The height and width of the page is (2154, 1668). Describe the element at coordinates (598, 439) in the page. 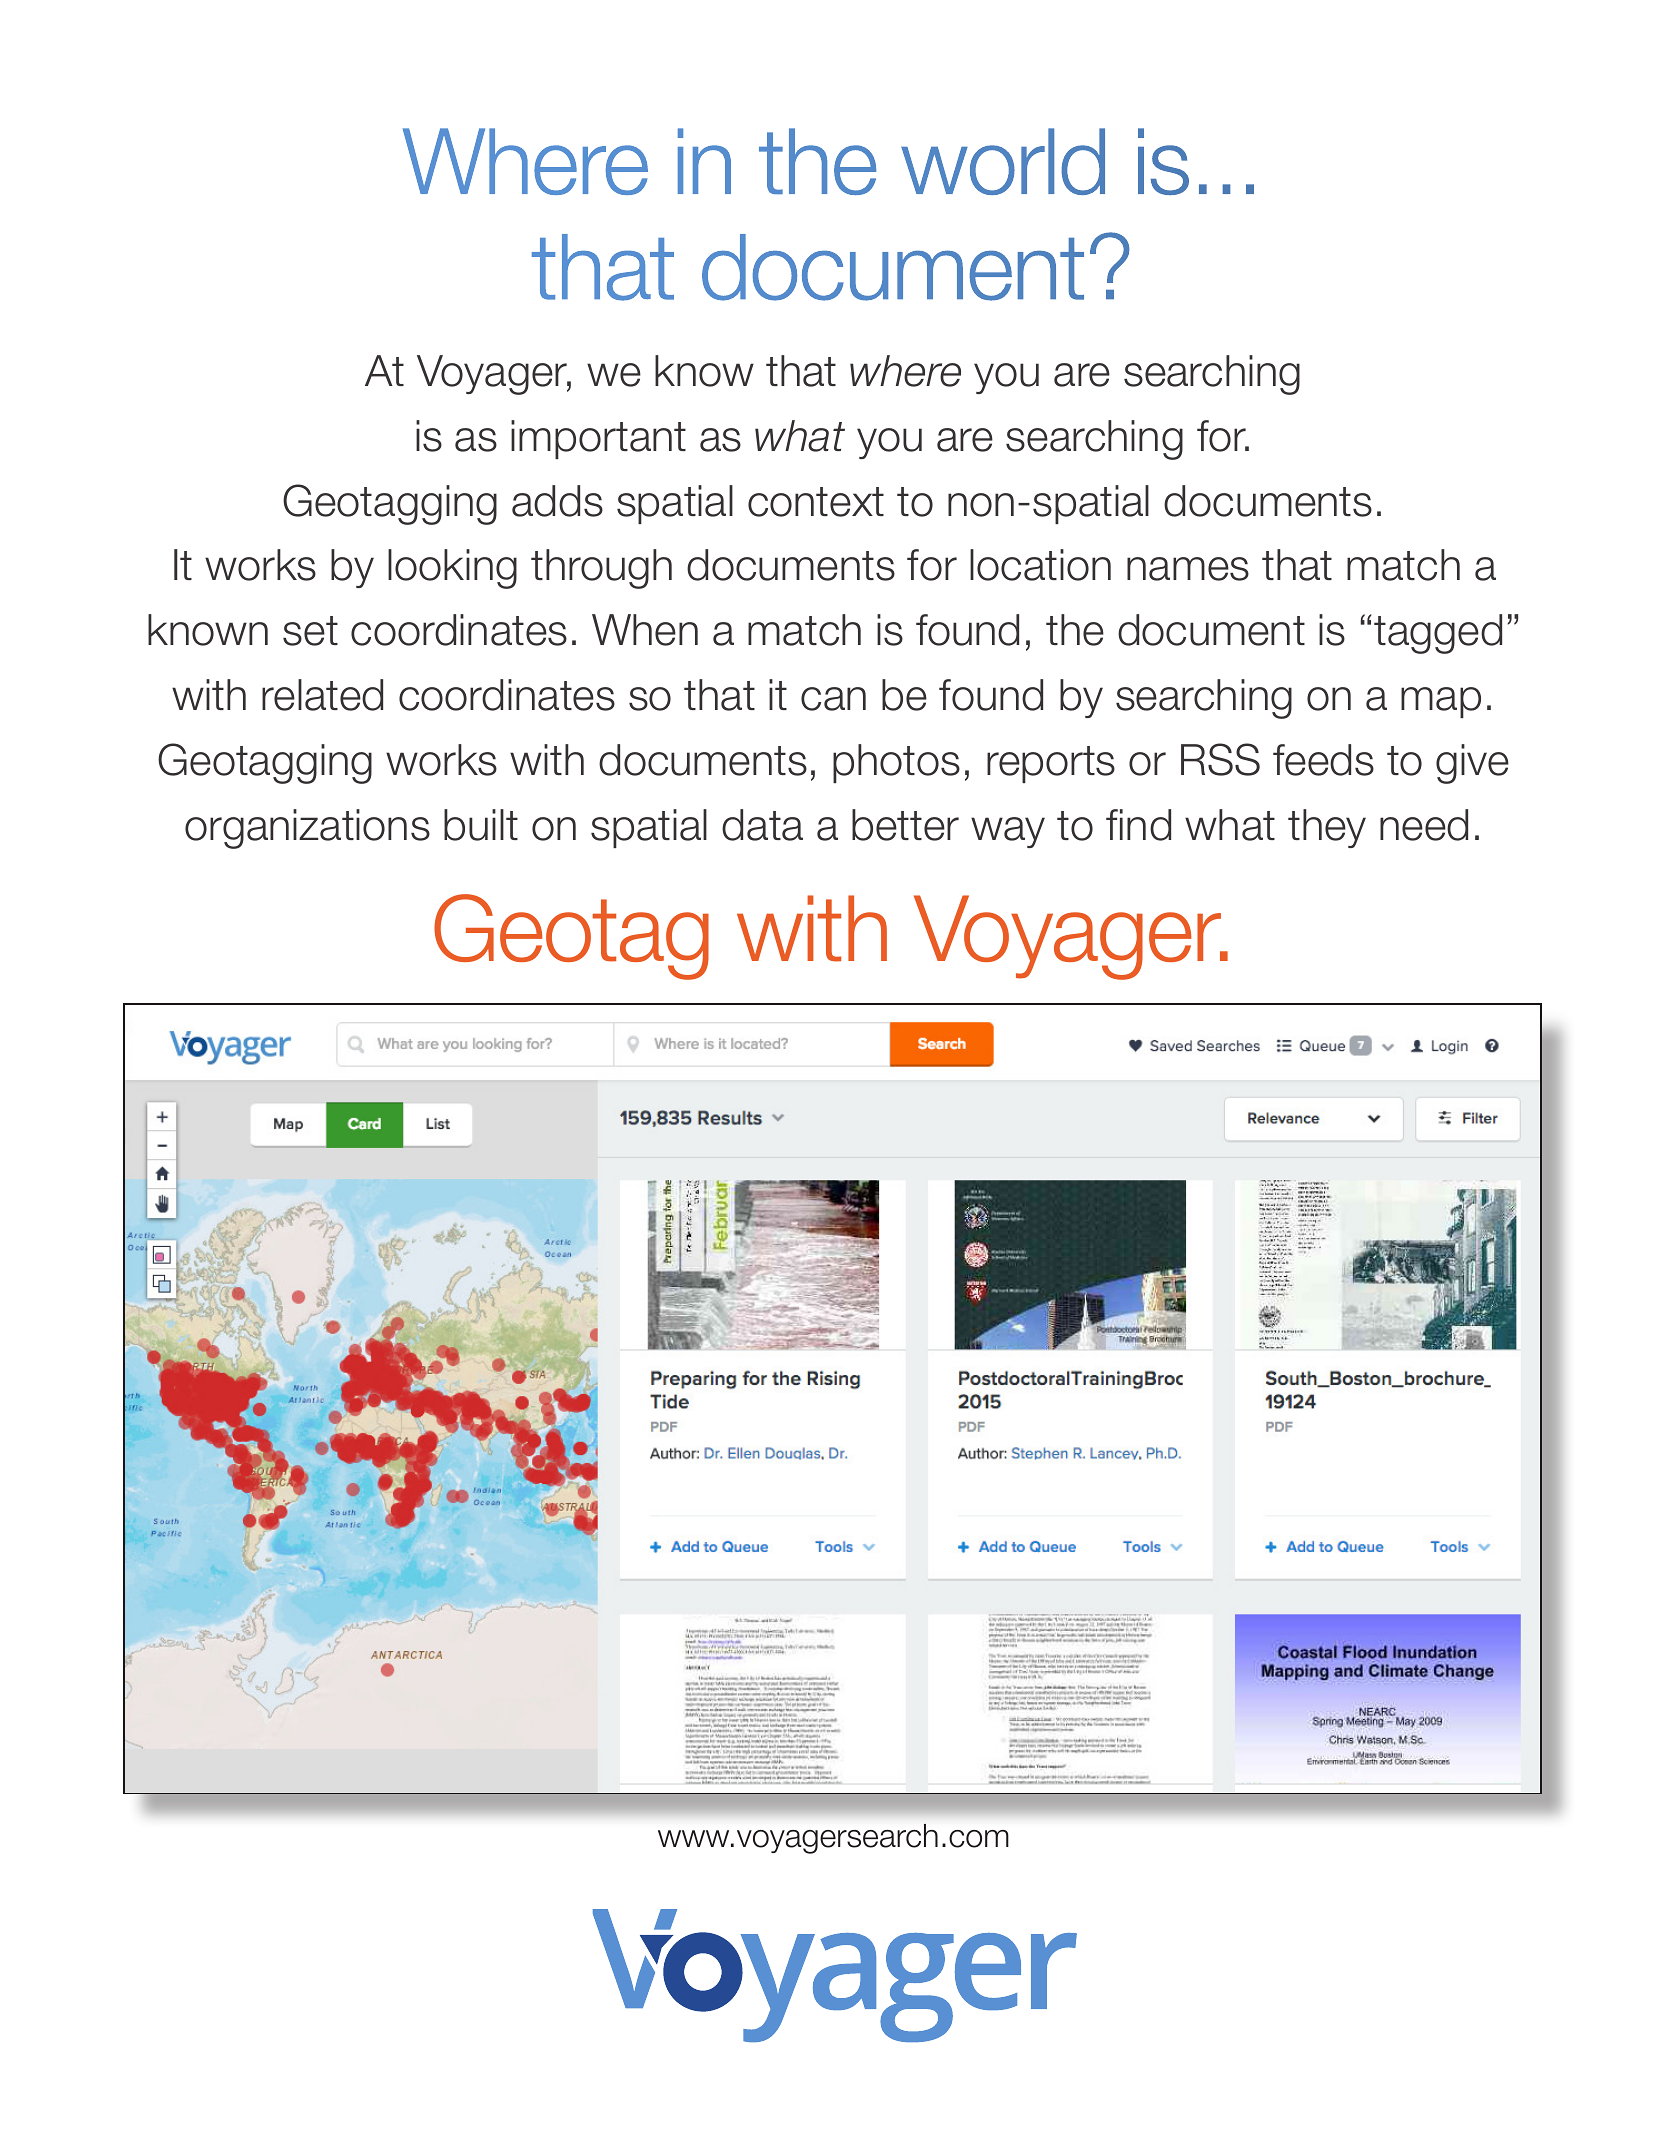

I see `important` at that location.
